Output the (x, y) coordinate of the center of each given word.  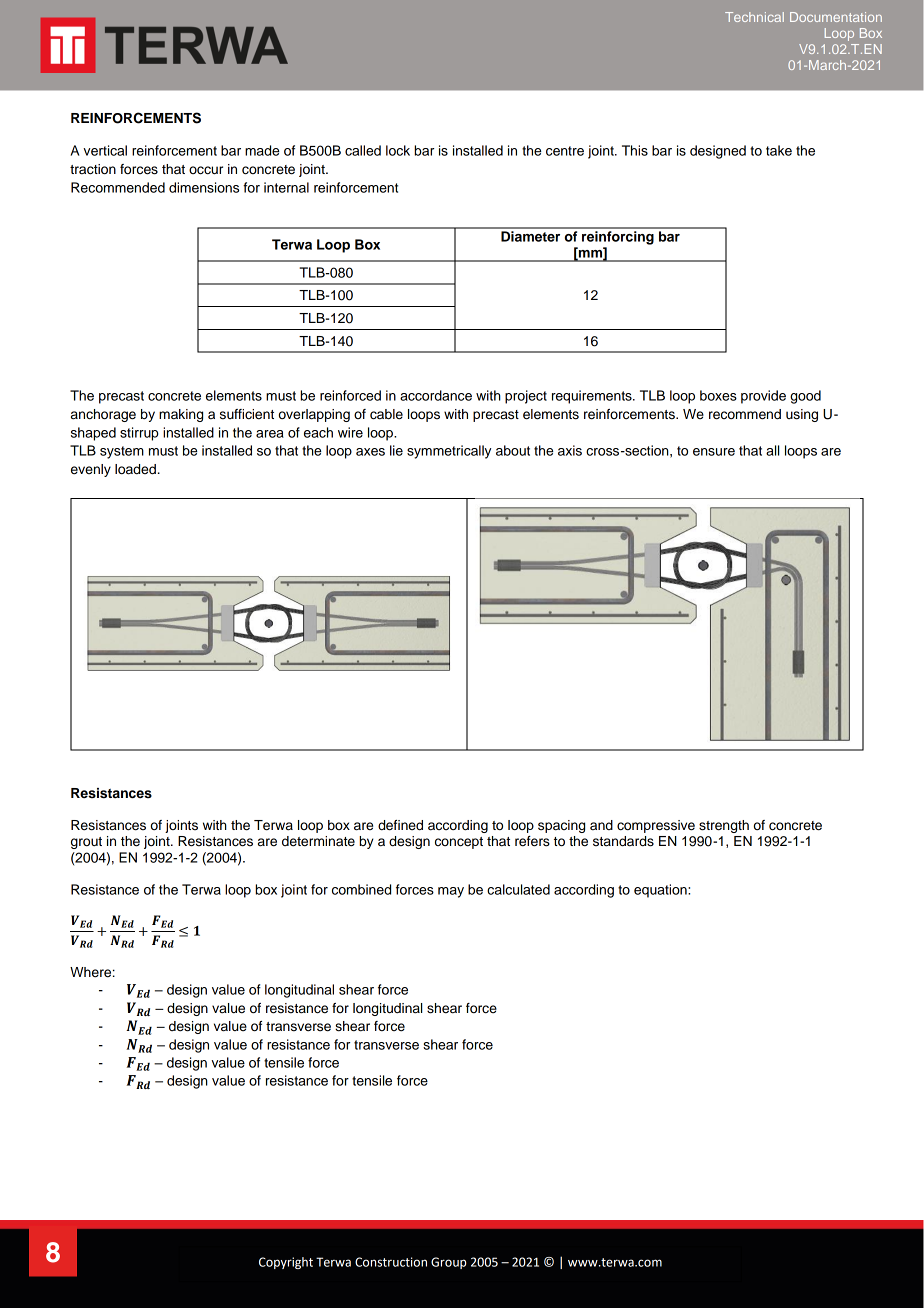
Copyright (286, 1263)
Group (448, 1263)
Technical (754, 17)
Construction (391, 1262)
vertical (105, 150)
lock (398, 150)
